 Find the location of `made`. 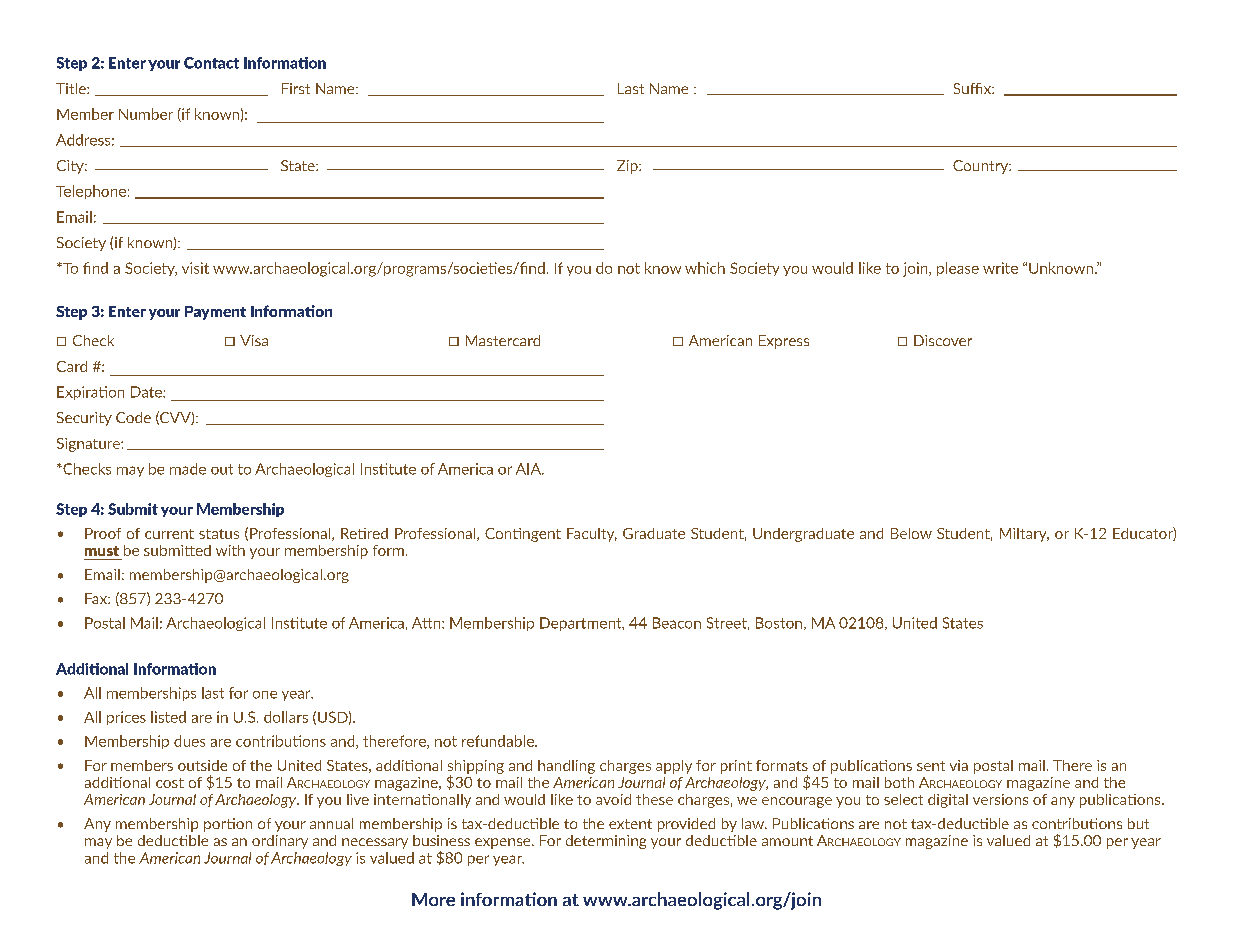

made is located at coordinates (188, 469).
